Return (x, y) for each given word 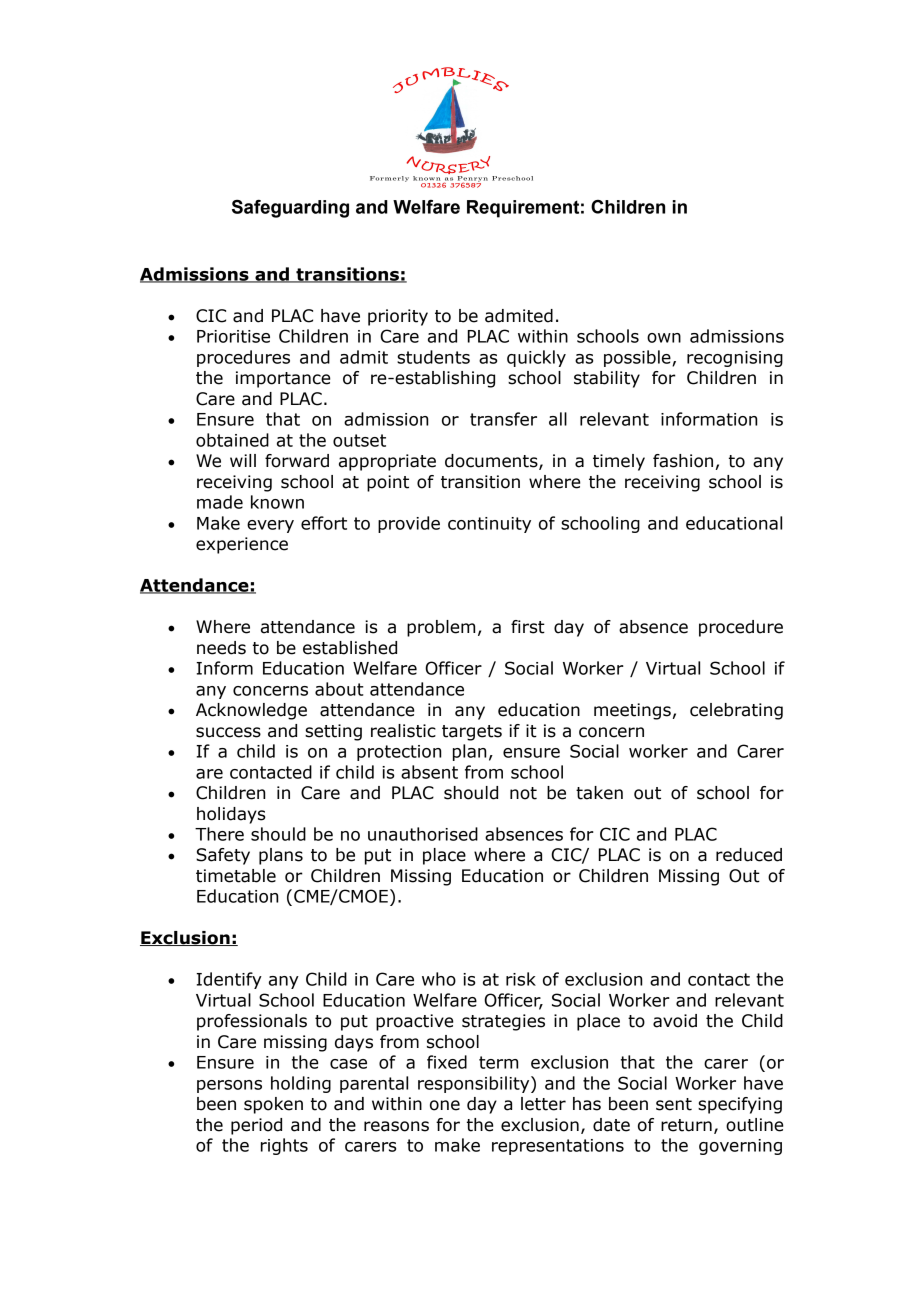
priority (398, 317)
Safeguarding (290, 209)
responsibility (475, 1084)
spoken (273, 1105)
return (686, 1125)
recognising (735, 359)
